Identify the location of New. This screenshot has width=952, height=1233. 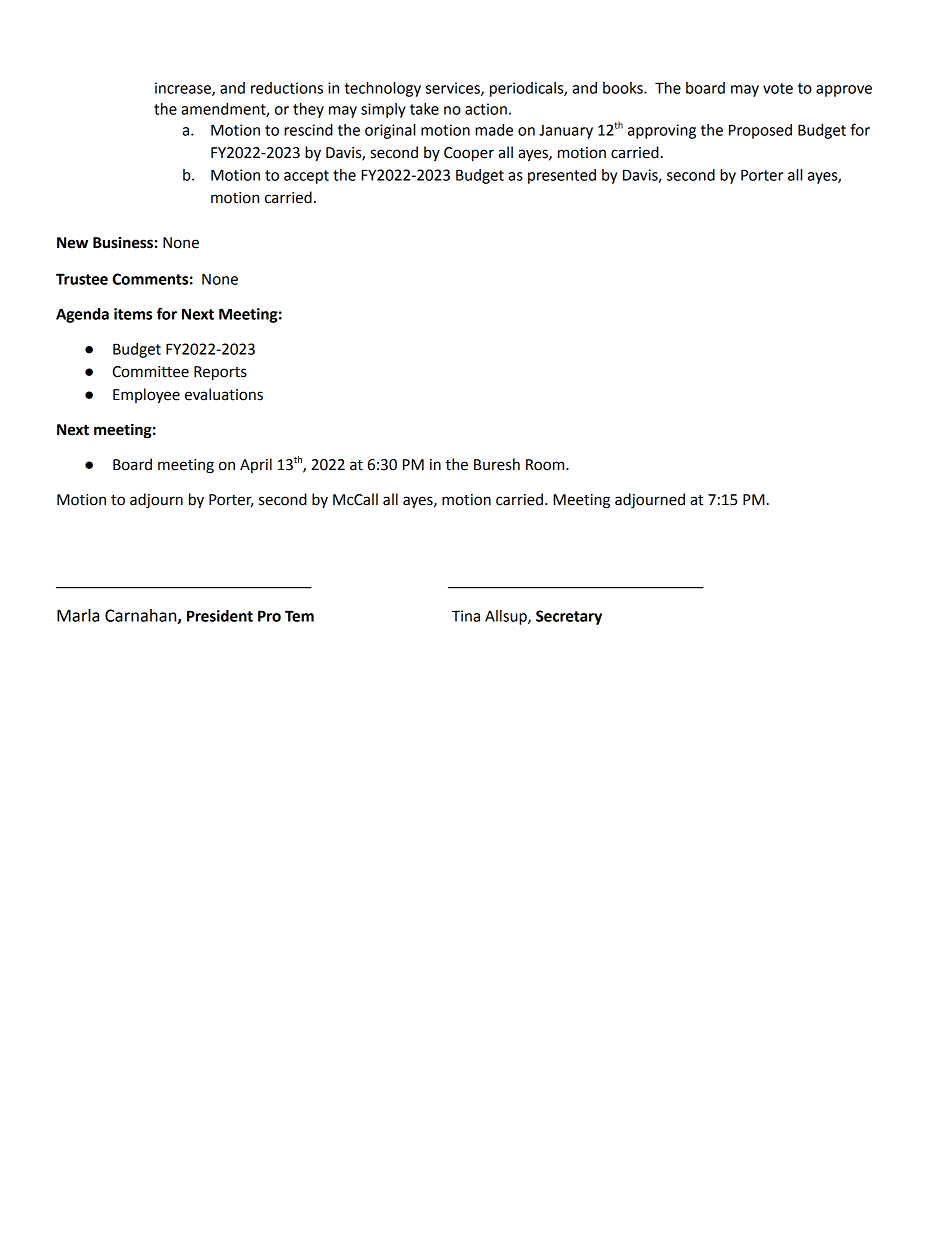
(72, 243).
